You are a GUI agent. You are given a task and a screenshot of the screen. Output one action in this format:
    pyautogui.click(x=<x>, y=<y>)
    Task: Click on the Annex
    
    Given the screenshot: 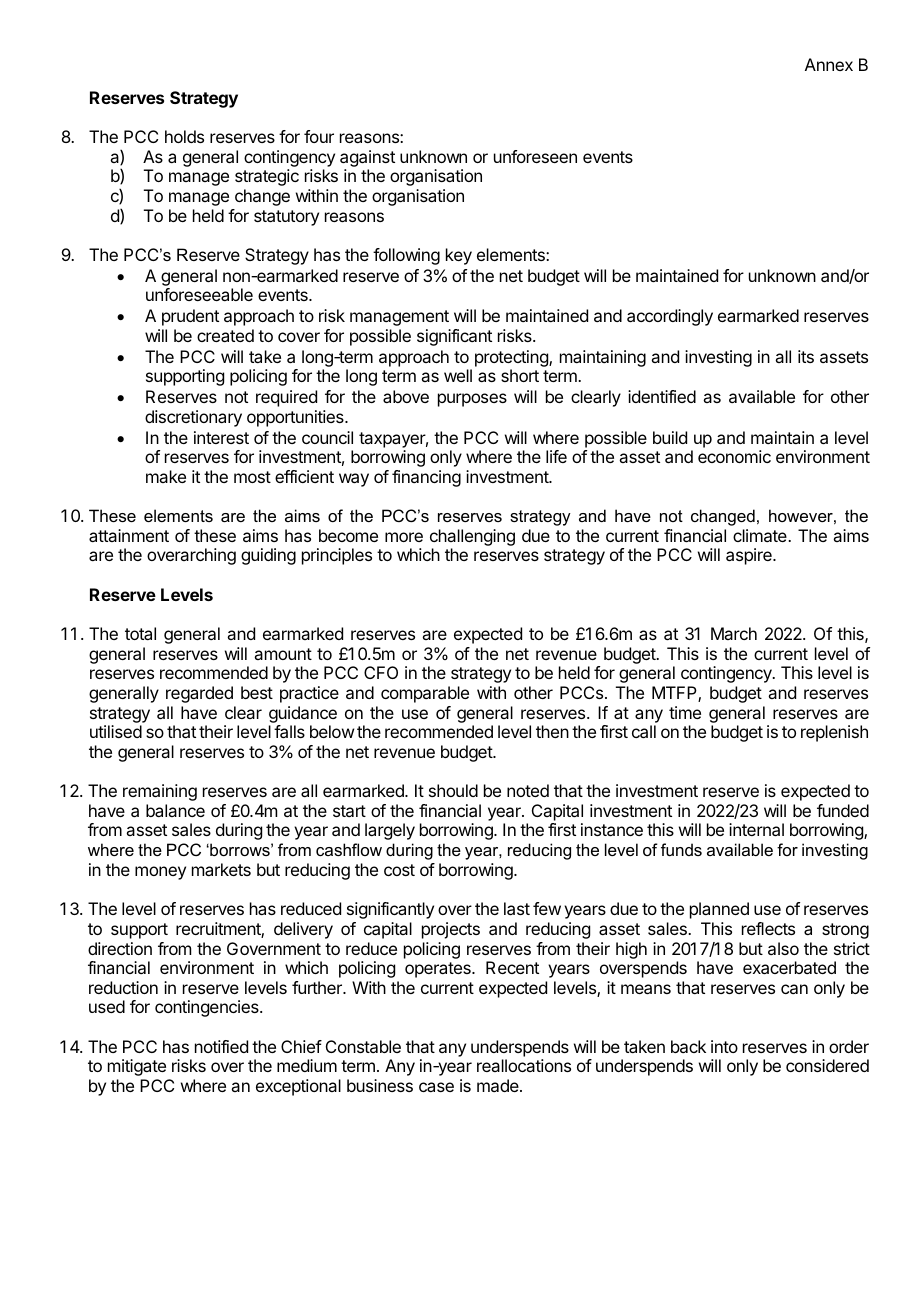 What is the action you would take?
    pyautogui.click(x=829, y=64)
